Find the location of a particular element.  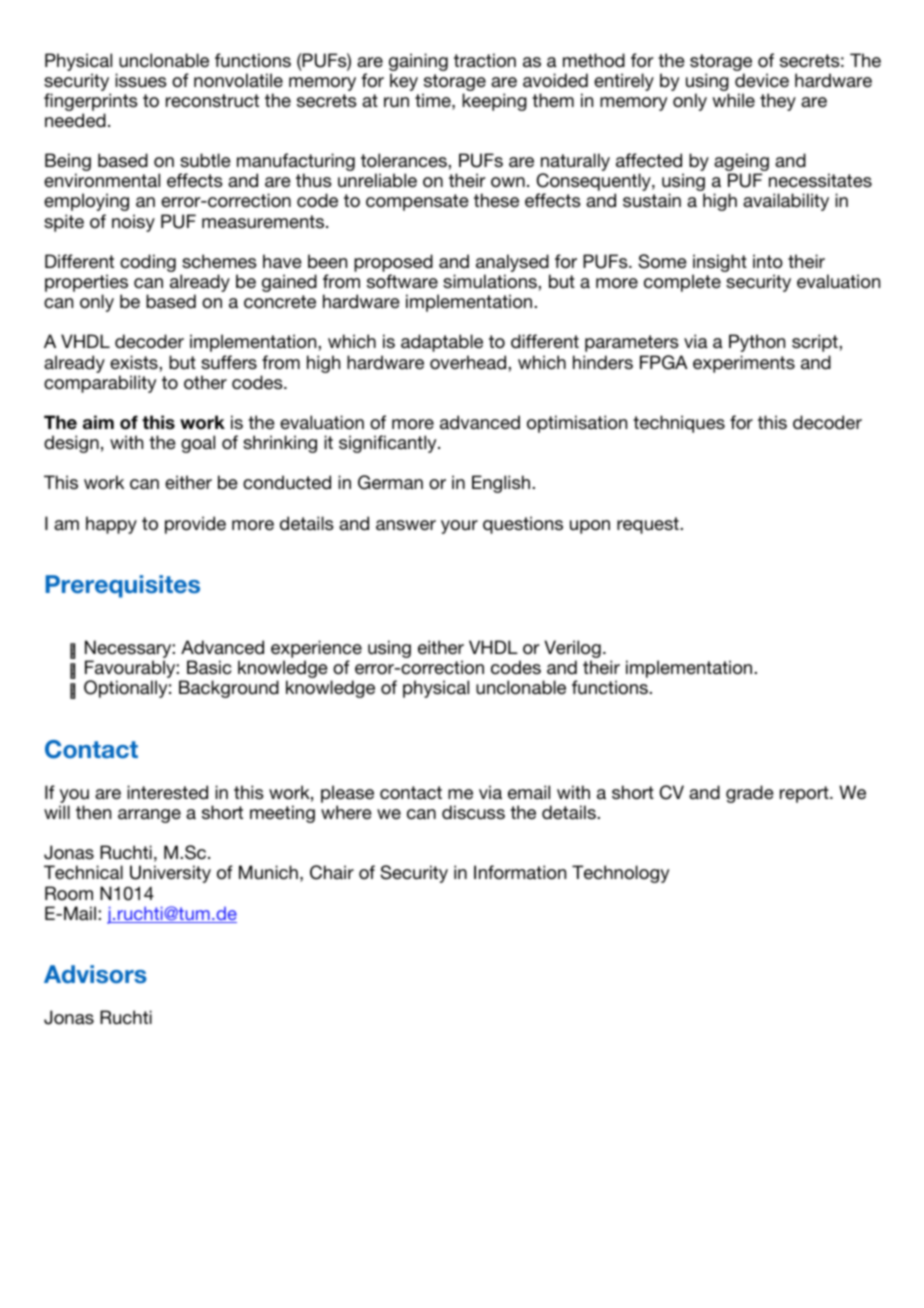

discuss is located at coordinates (473, 812).
